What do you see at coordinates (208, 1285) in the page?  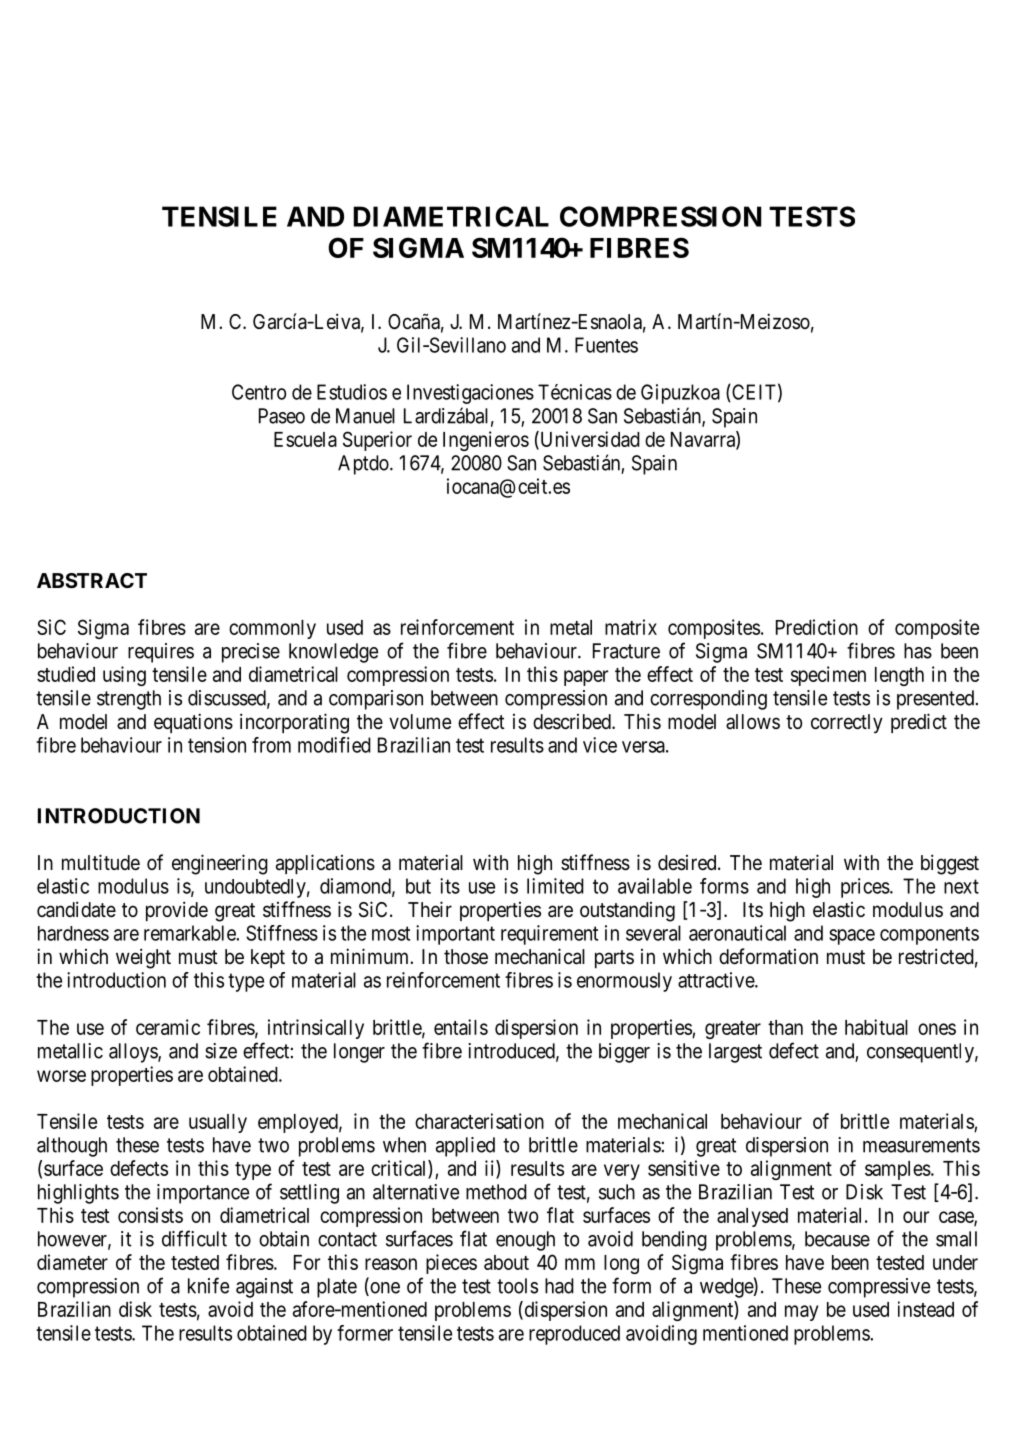 I see `knife` at bounding box center [208, 1285].
